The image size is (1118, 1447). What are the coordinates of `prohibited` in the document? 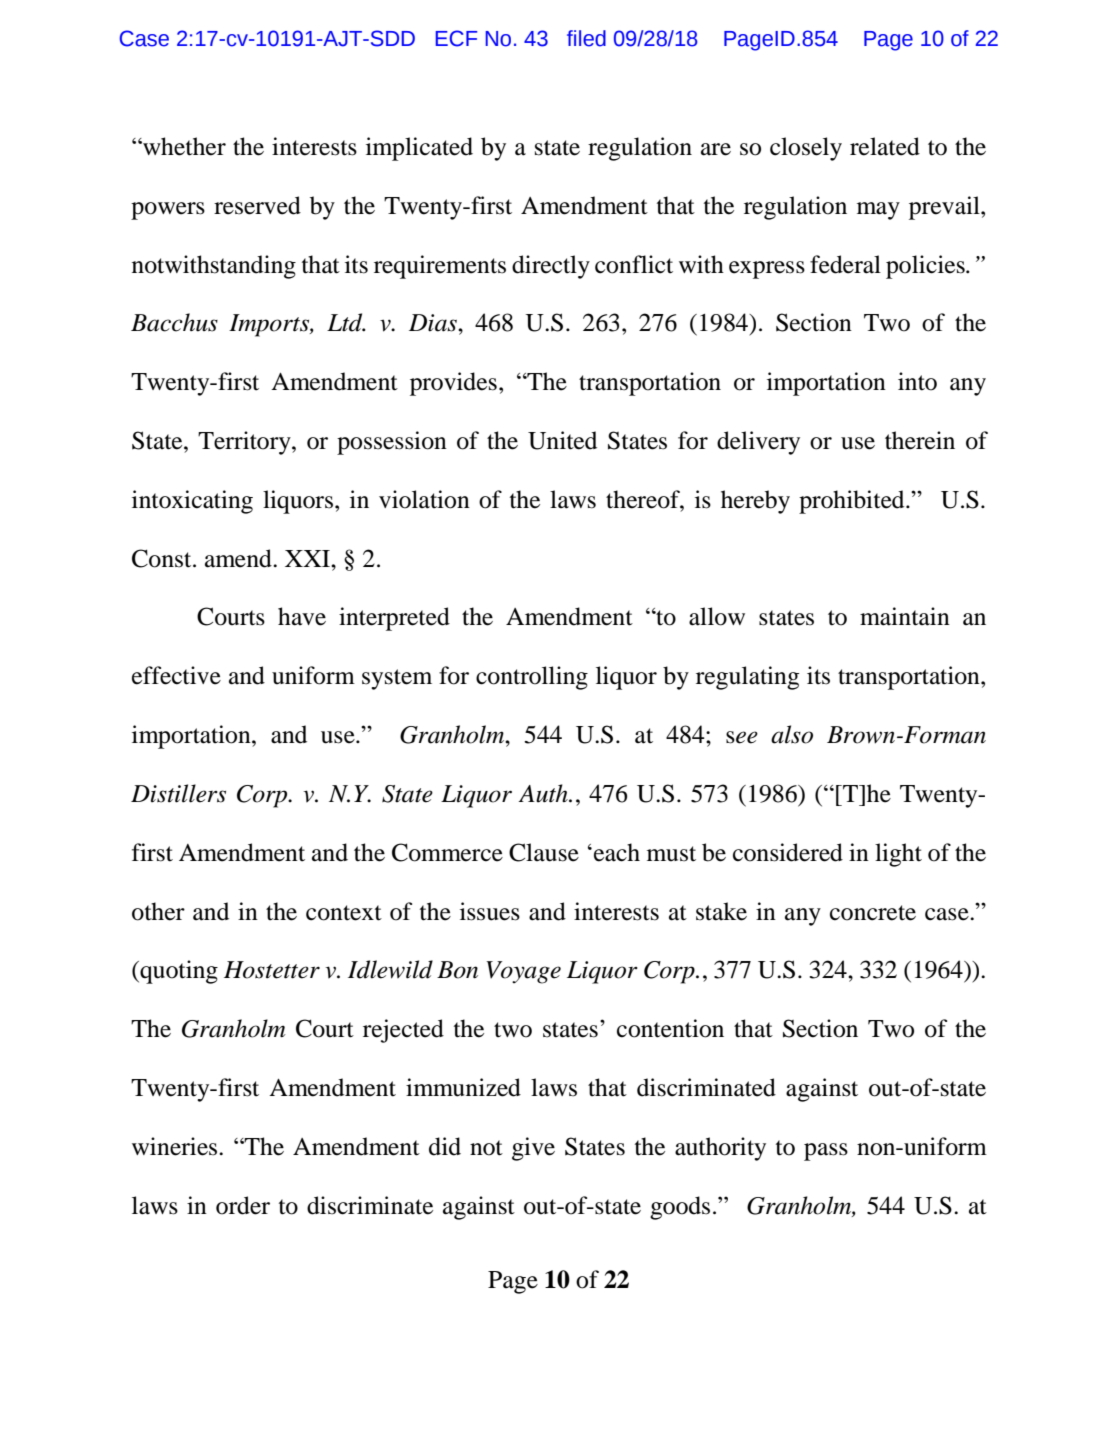 It's located at (853, 502).
